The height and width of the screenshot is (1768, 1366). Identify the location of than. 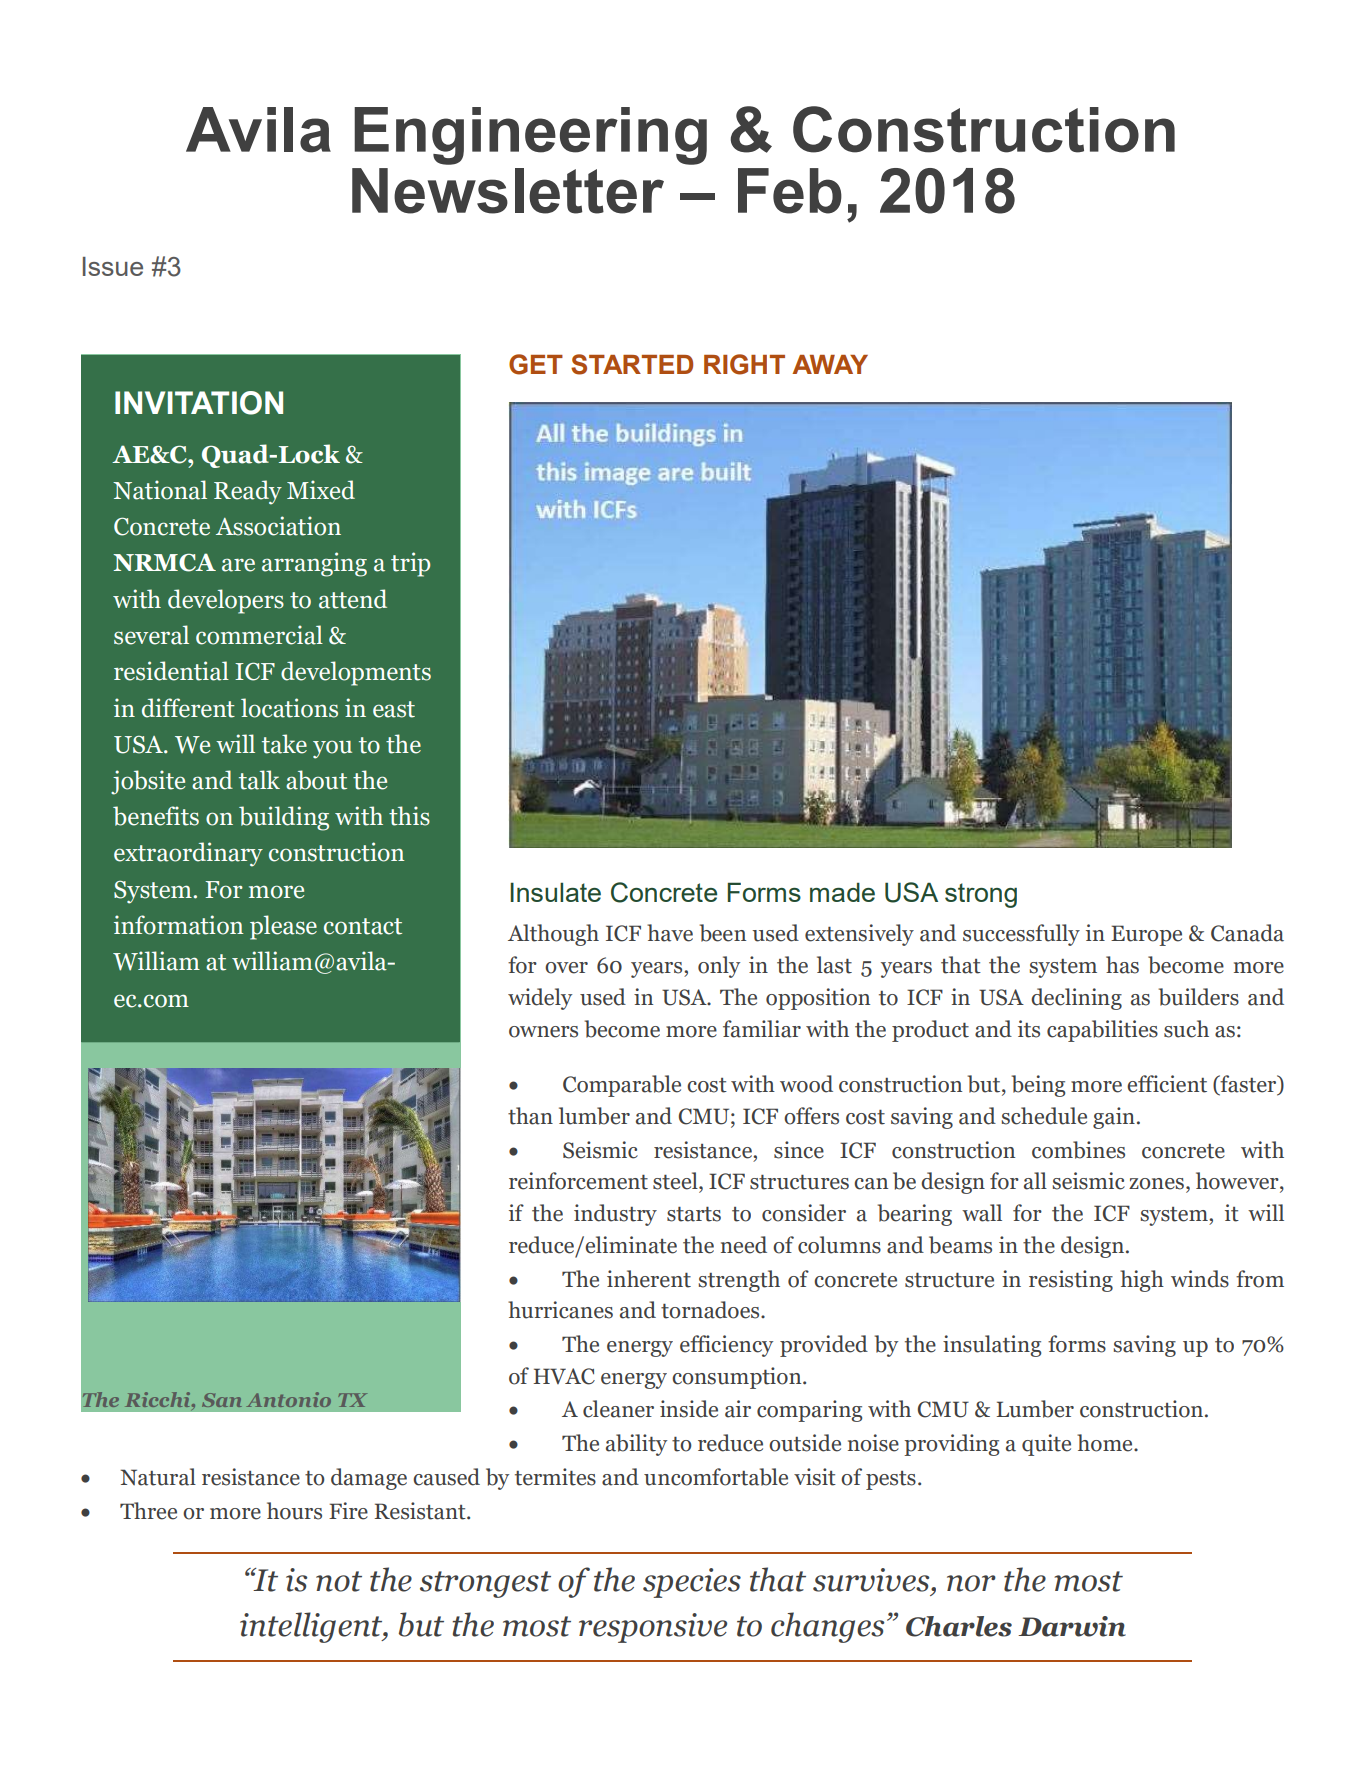
(530, 1116).
